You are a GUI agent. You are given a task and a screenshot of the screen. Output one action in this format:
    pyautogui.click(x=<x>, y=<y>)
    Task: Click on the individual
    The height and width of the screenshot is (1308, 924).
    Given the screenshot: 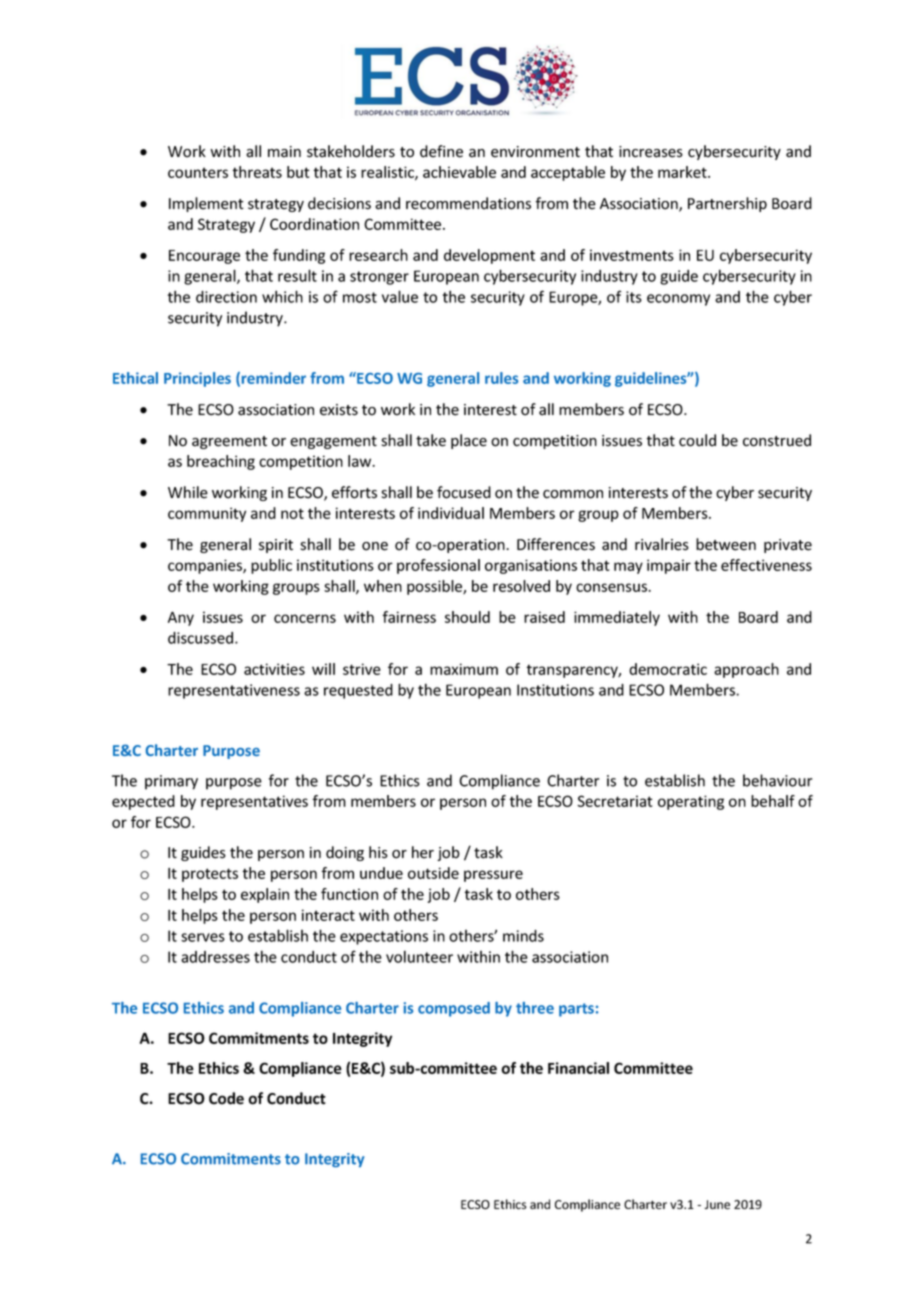 What is the action you would take?
    pyautogui.click(x=451, y=513)
